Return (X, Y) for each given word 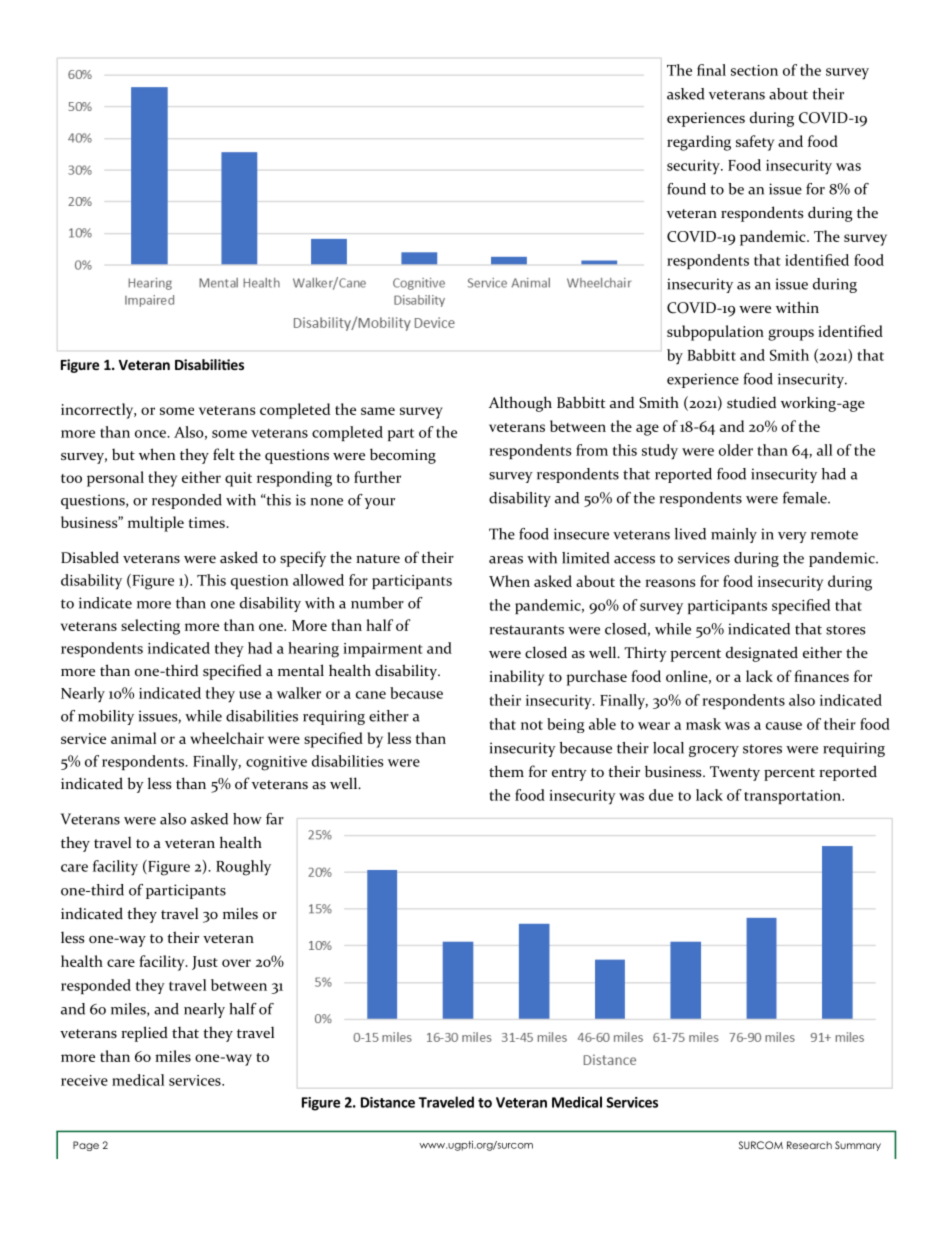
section (754, 70)
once (151, 434)
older (736, 450)
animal (133, 738)
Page (86, 1146)
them (506, 771)
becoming (403, 456)
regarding (699, 143)
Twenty (735, 773)
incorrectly (98, 411)
